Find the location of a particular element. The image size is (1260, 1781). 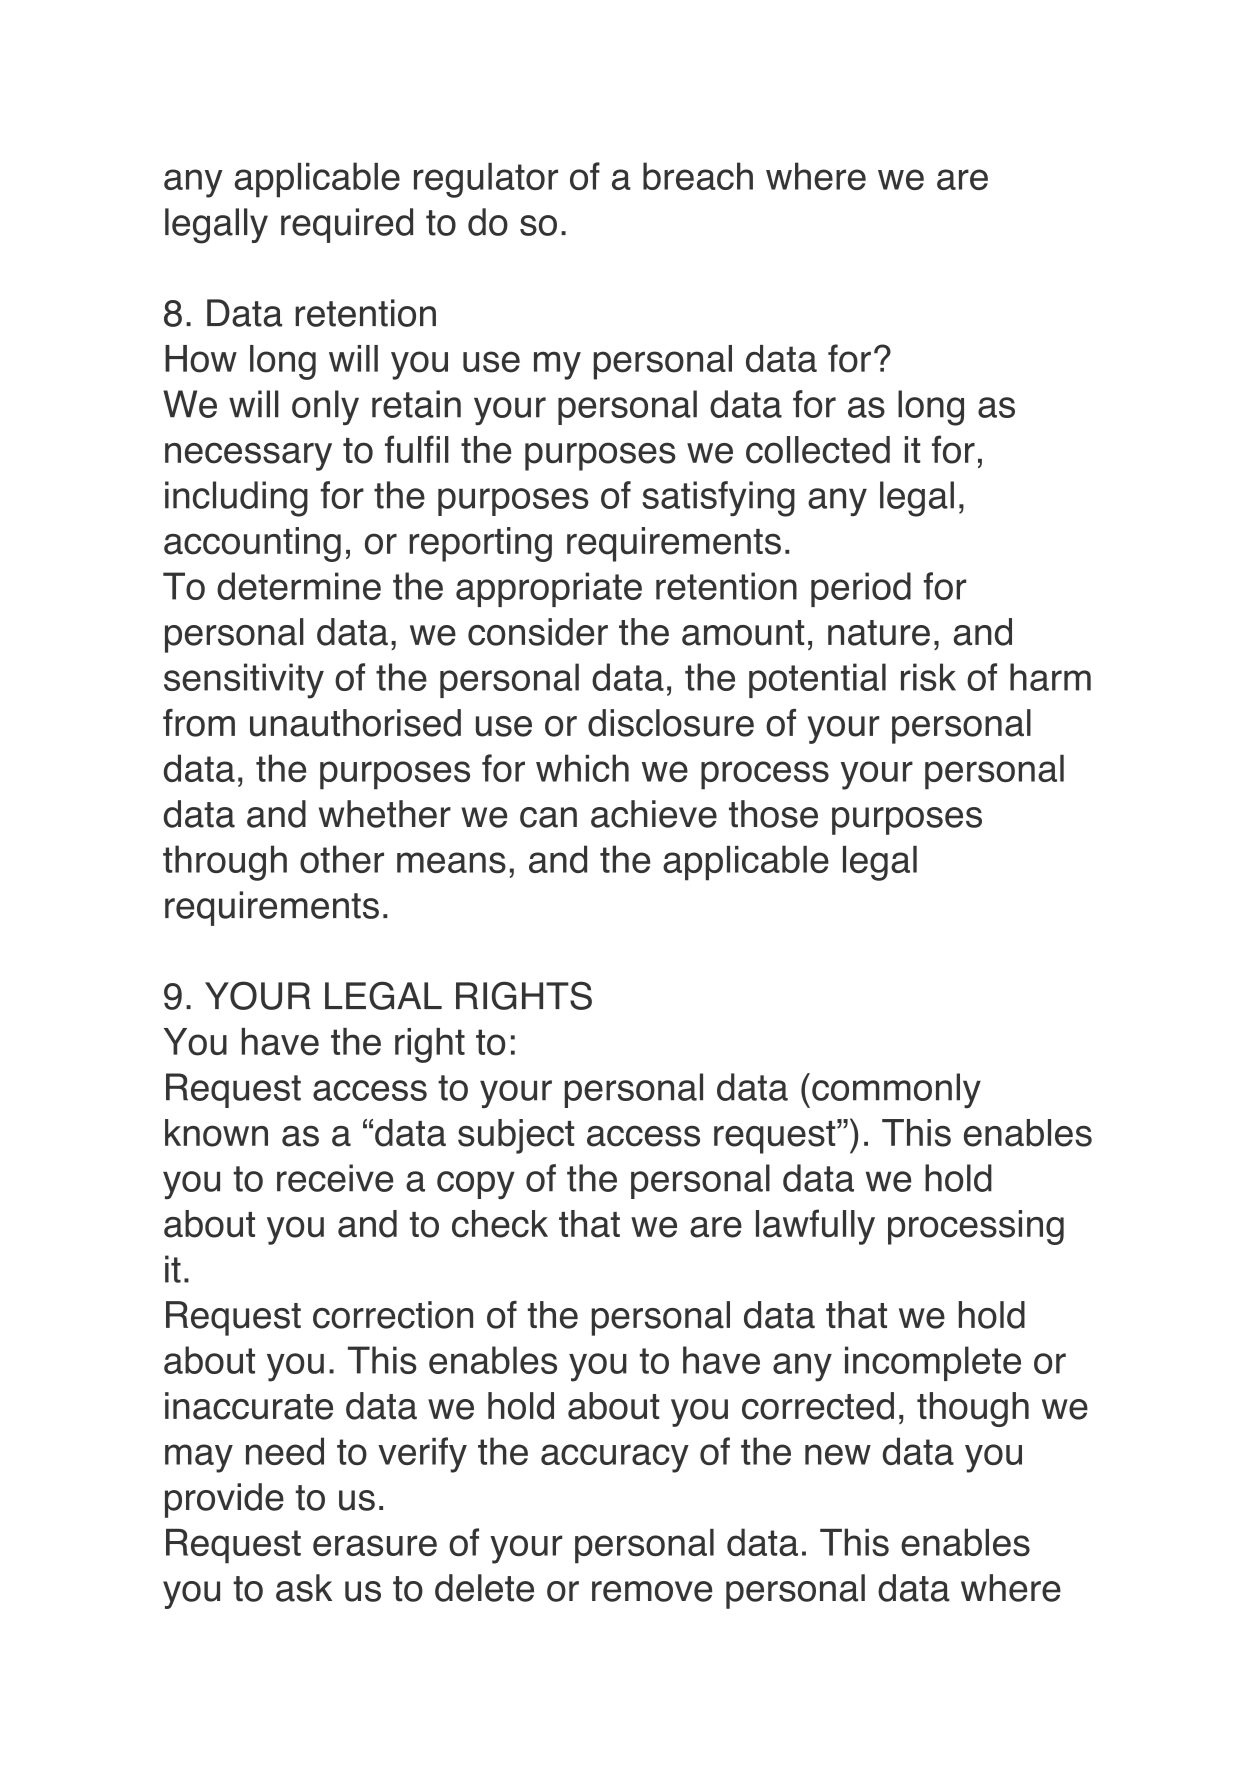

achieve is located at coordinates (654, 814).
